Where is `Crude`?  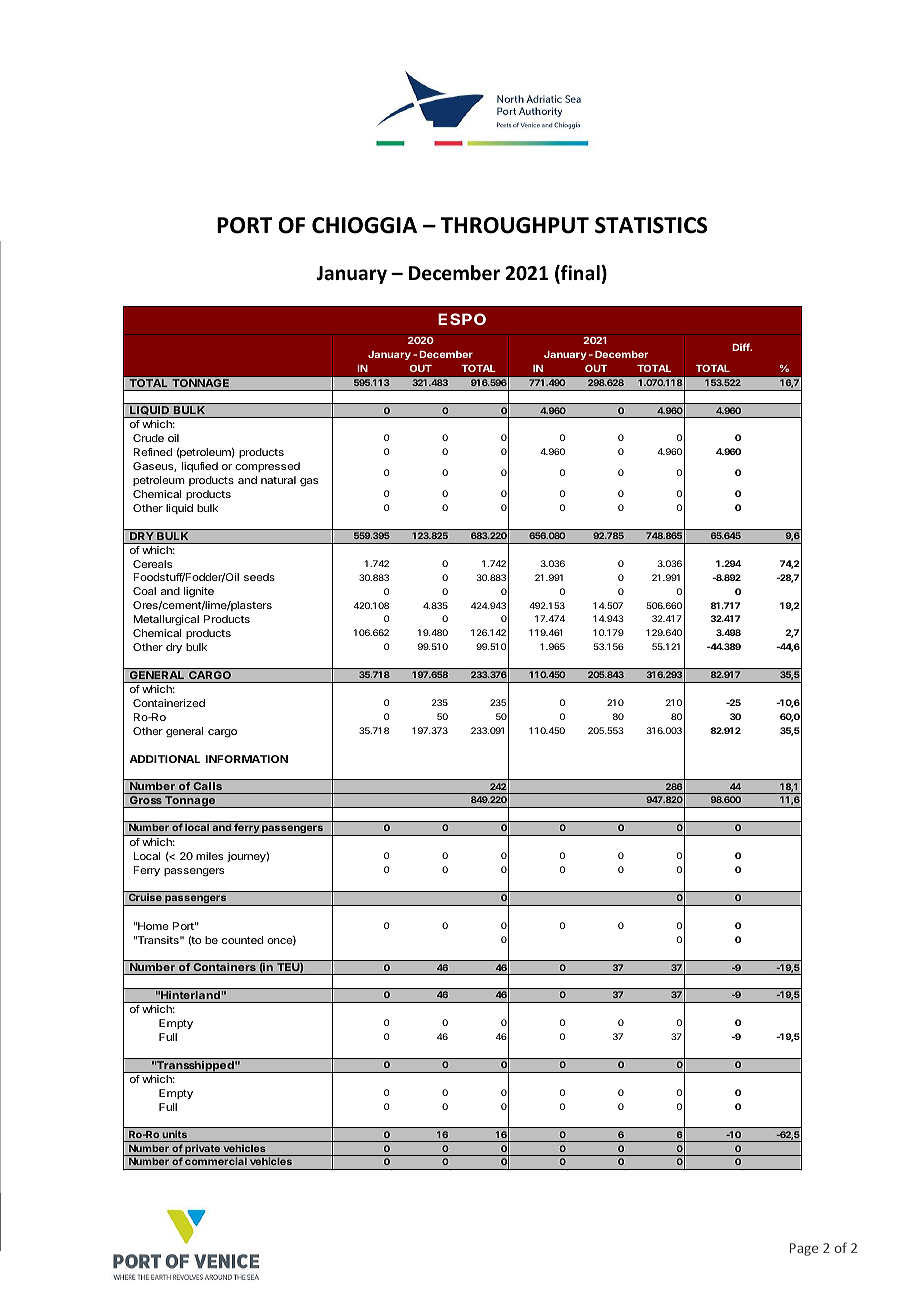 Crude is located at coordinates (148, 438).
